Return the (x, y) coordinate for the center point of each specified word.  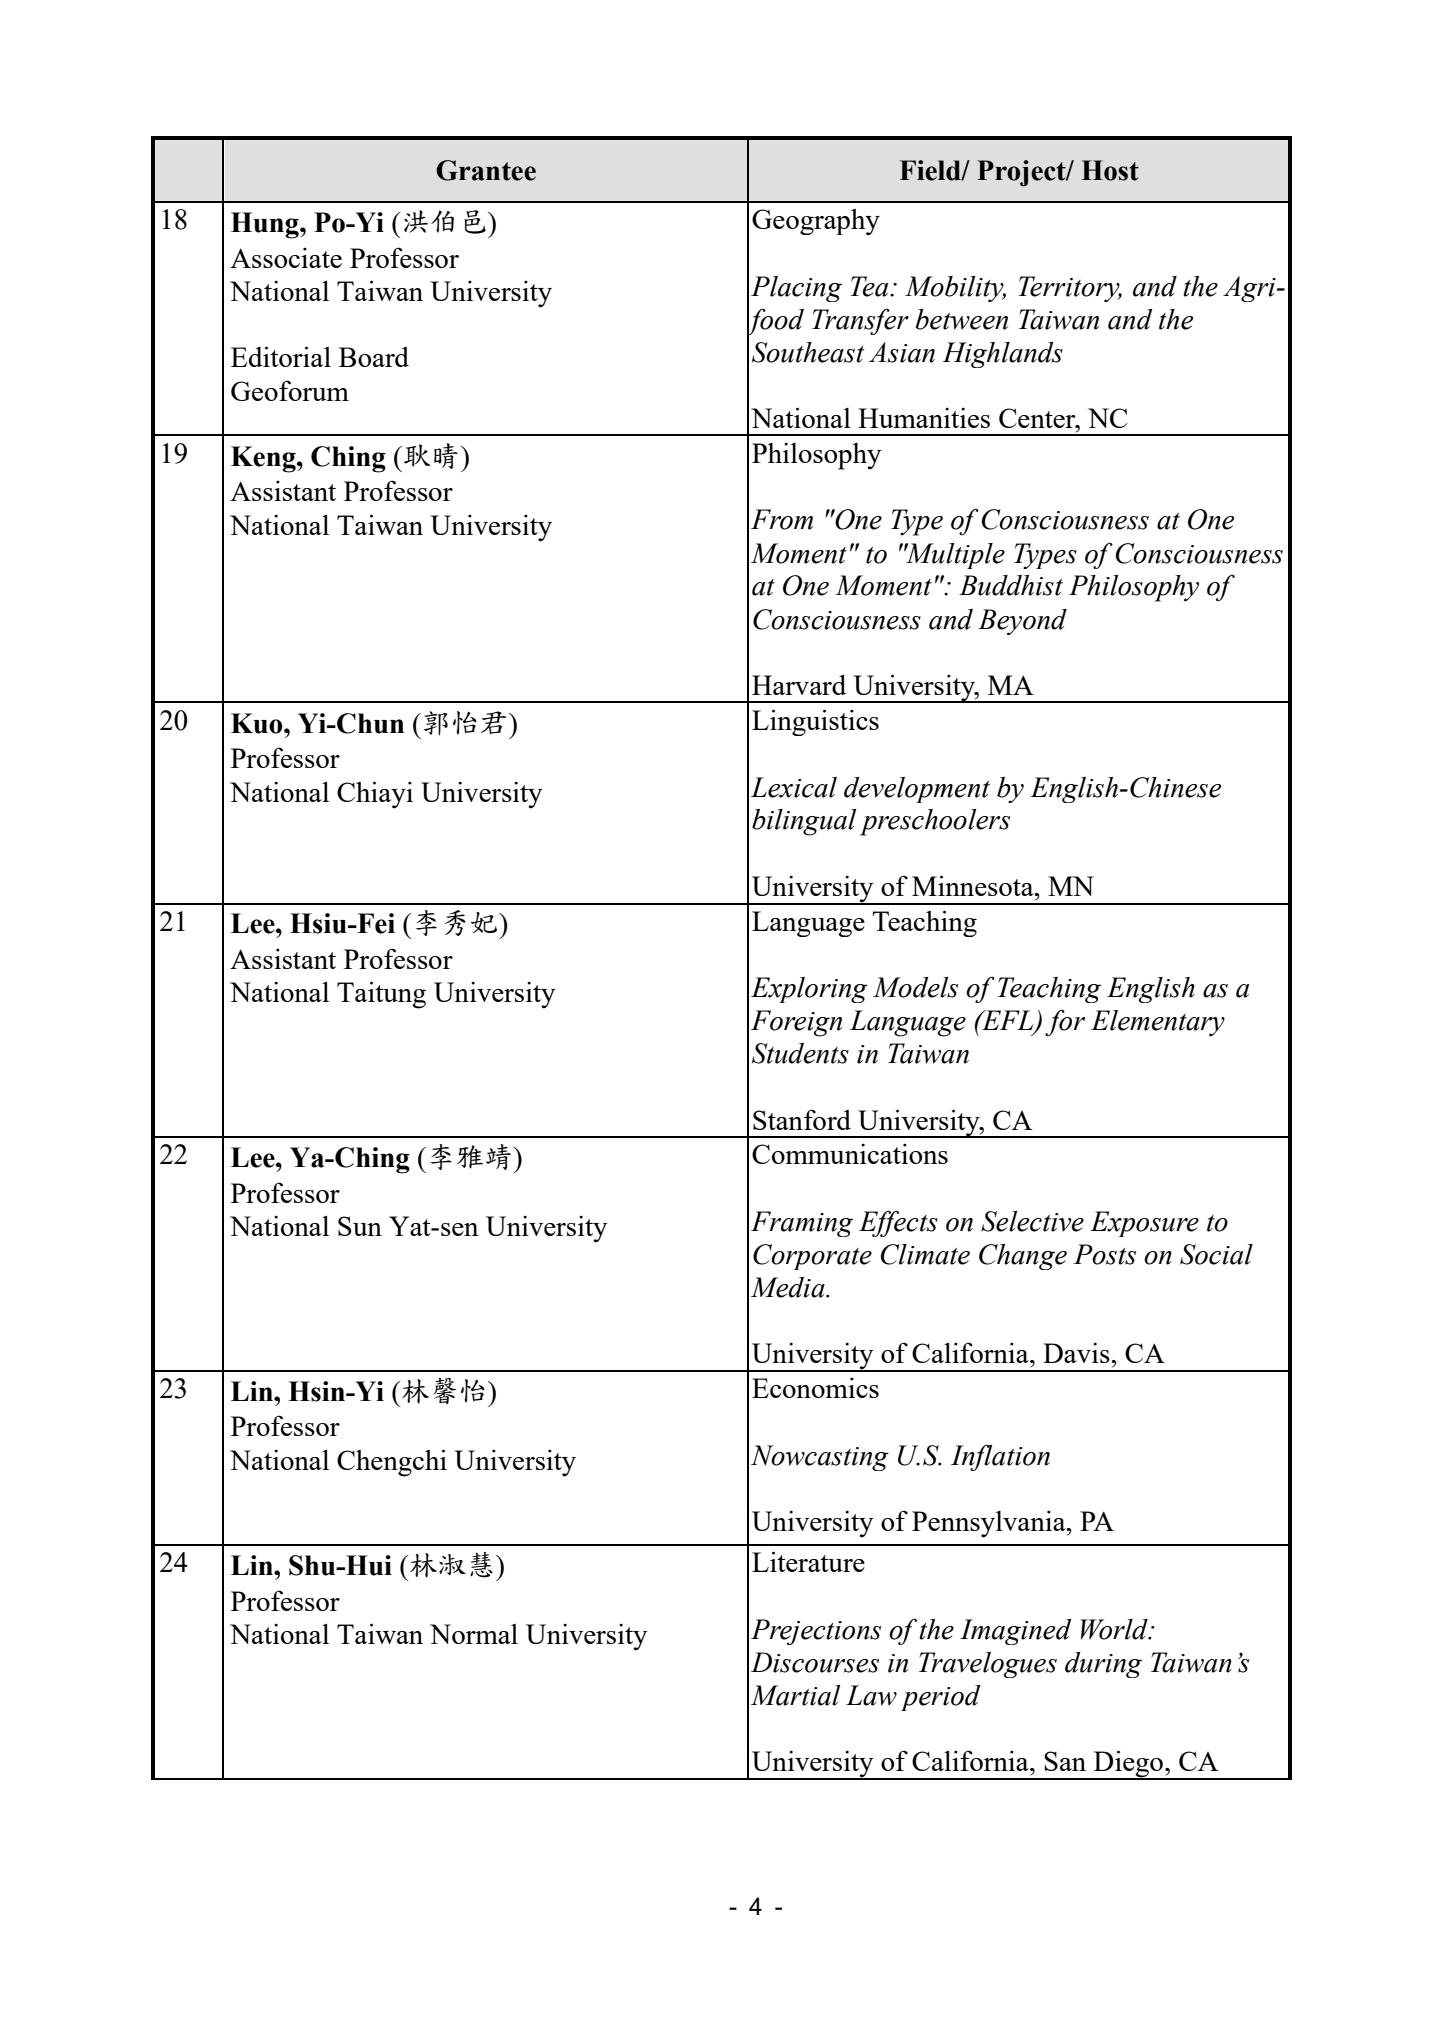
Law (871, 1695)
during (1103, 1665)
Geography (816, 222)
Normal (474, 1634)
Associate (286, 258)
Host (1110, 170)
